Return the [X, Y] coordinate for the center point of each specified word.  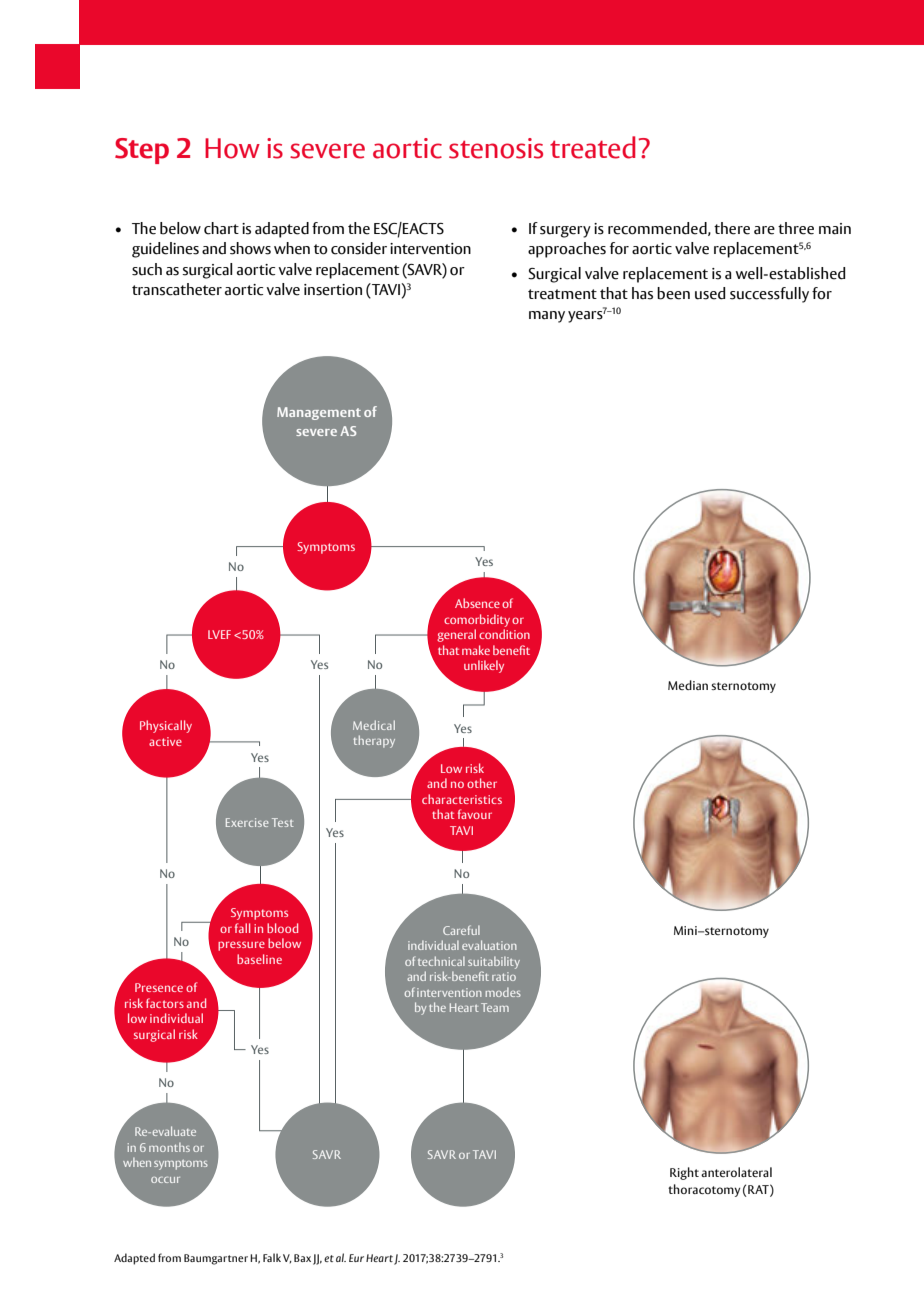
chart [221, 228]
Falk [272, 1257]
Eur [356, 1258]
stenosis [496, 148]
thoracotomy [704, 1190]
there [732, 228]
